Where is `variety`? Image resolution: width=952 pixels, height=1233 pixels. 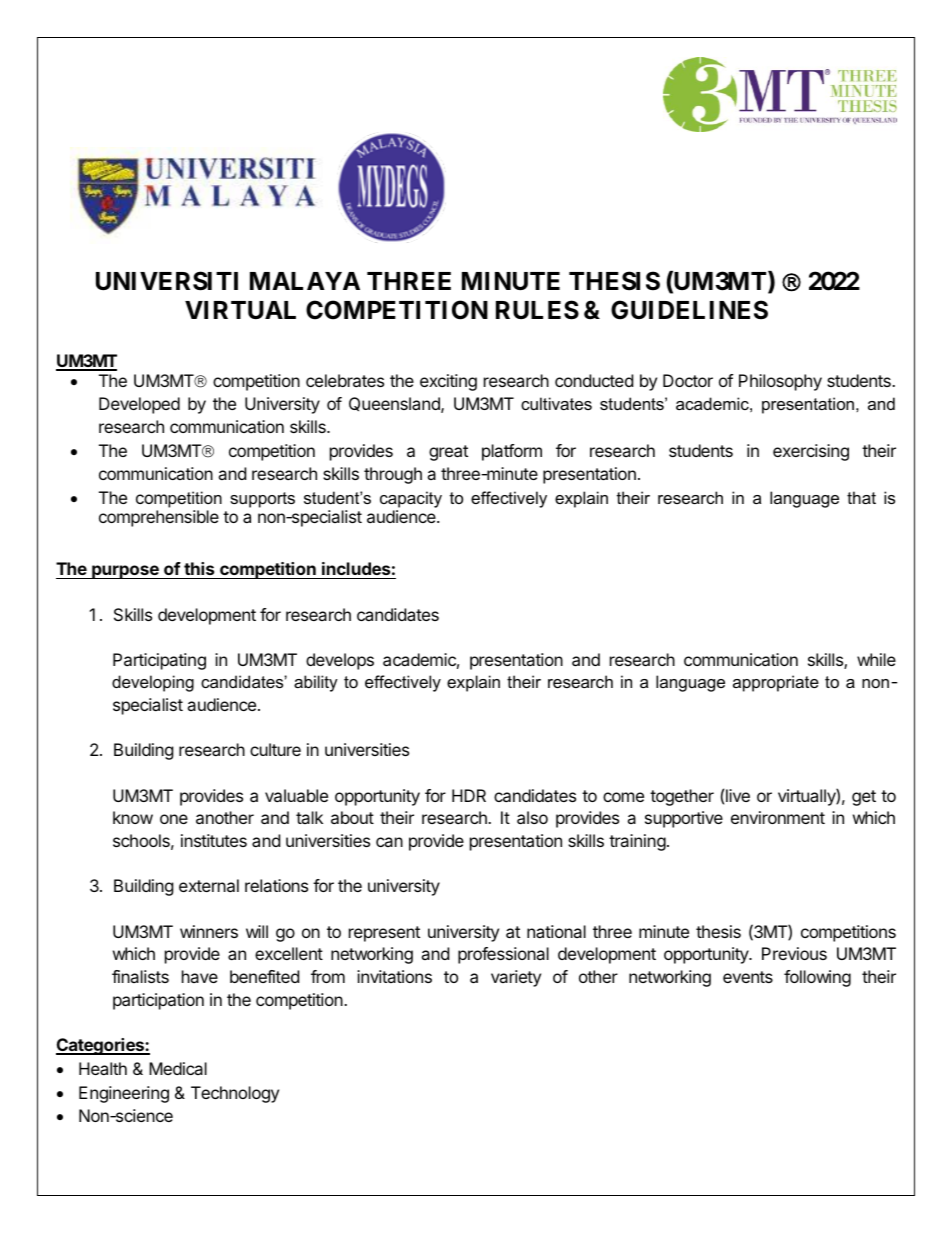
variety is located at coordinates (516, 978).
